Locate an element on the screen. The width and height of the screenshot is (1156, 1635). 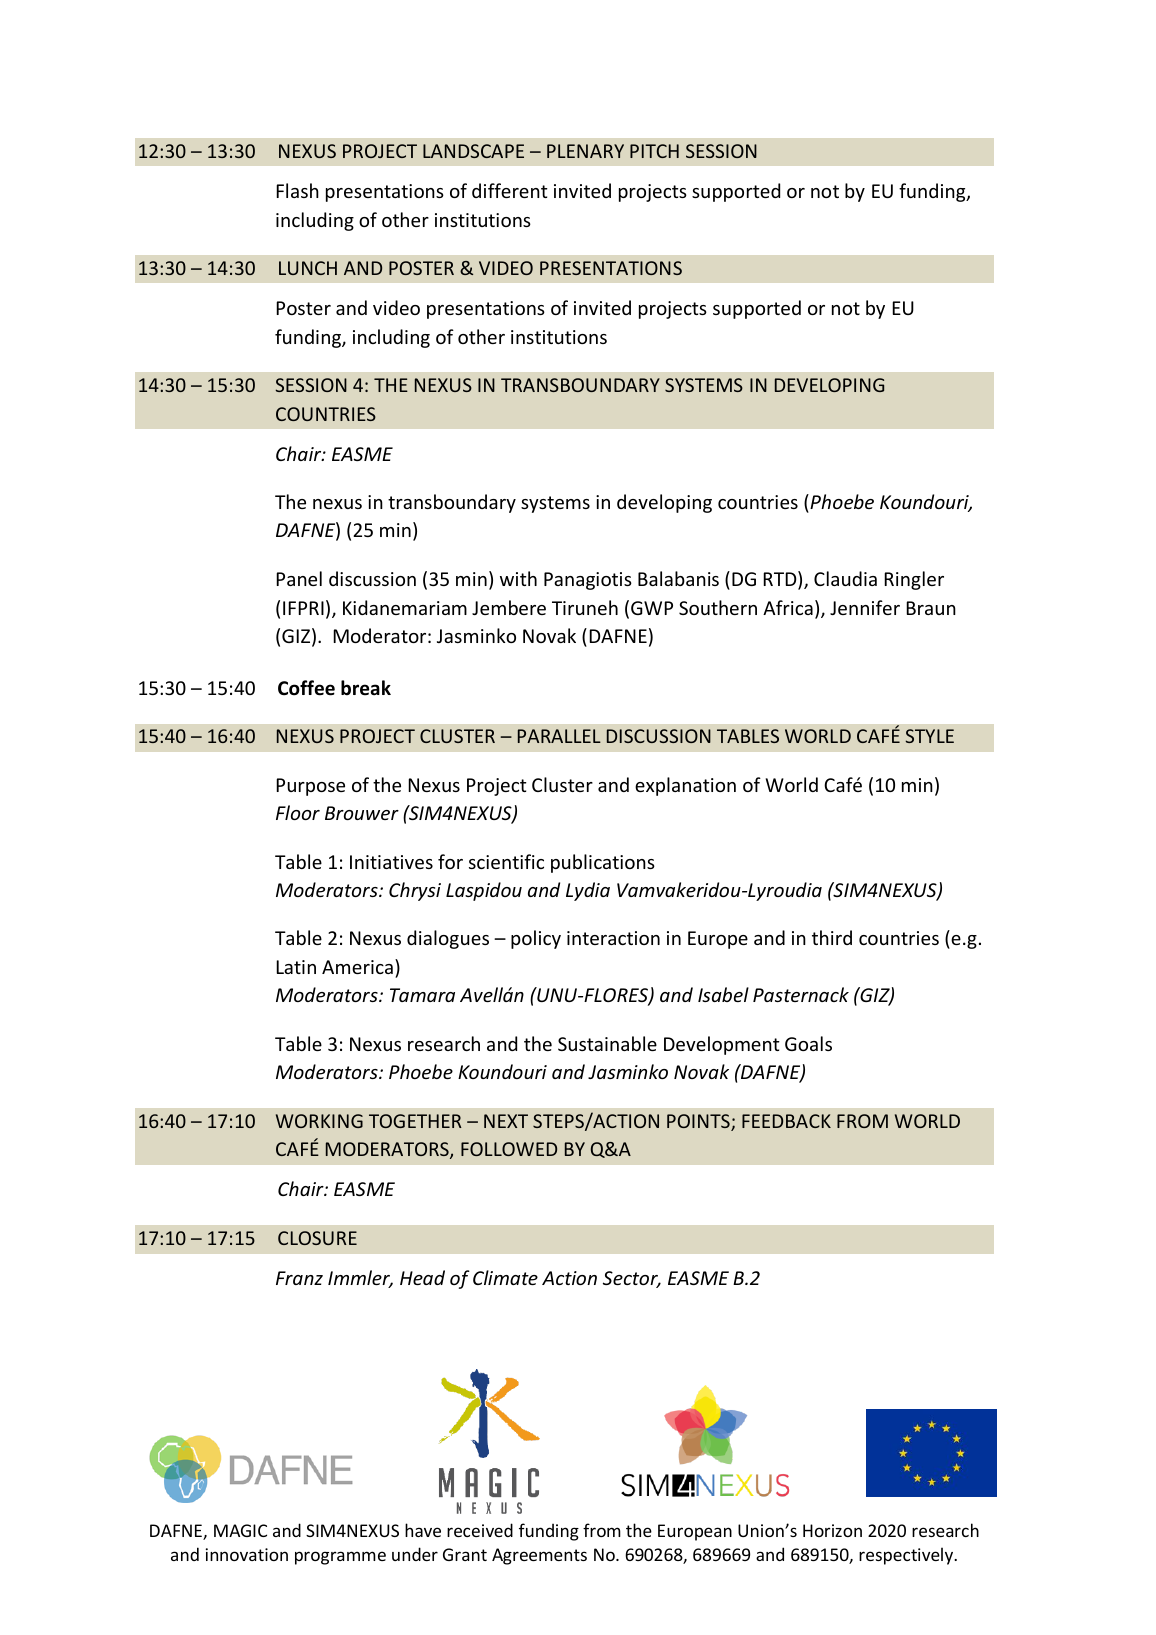
IFPRI is located at coordinates (303, 608).
